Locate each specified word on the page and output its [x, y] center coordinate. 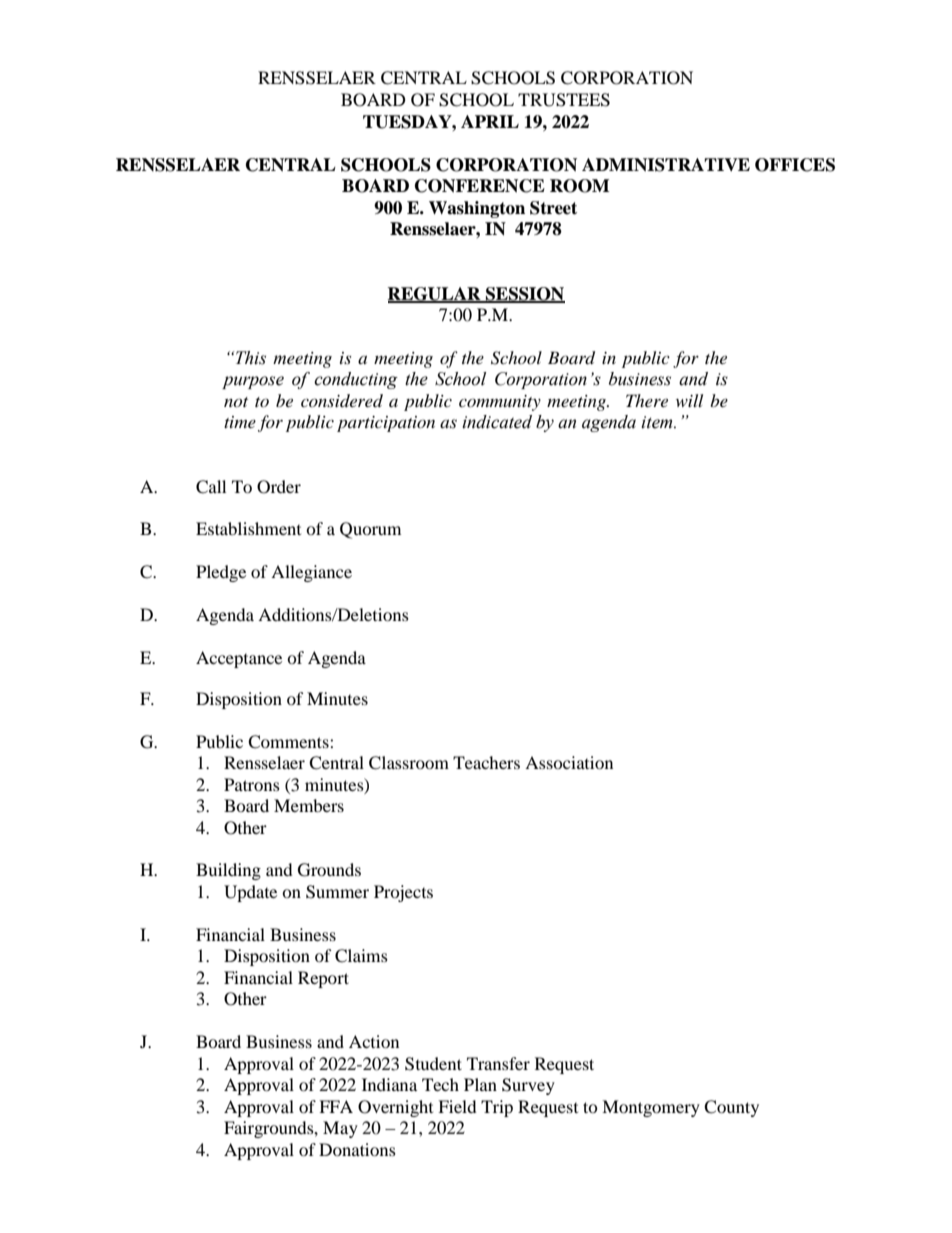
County [731, 1108]
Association [569, 762]
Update [250, 893]
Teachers [486, 762]
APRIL [490, 121]
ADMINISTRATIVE [666, 165]
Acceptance [239, 659]
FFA [336, 1106]
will [689, 400]
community [500, 403]
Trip [497, 1108]
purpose [253, 382]
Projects [403, 893]
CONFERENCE [480, 186]
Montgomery [651, 1108]
